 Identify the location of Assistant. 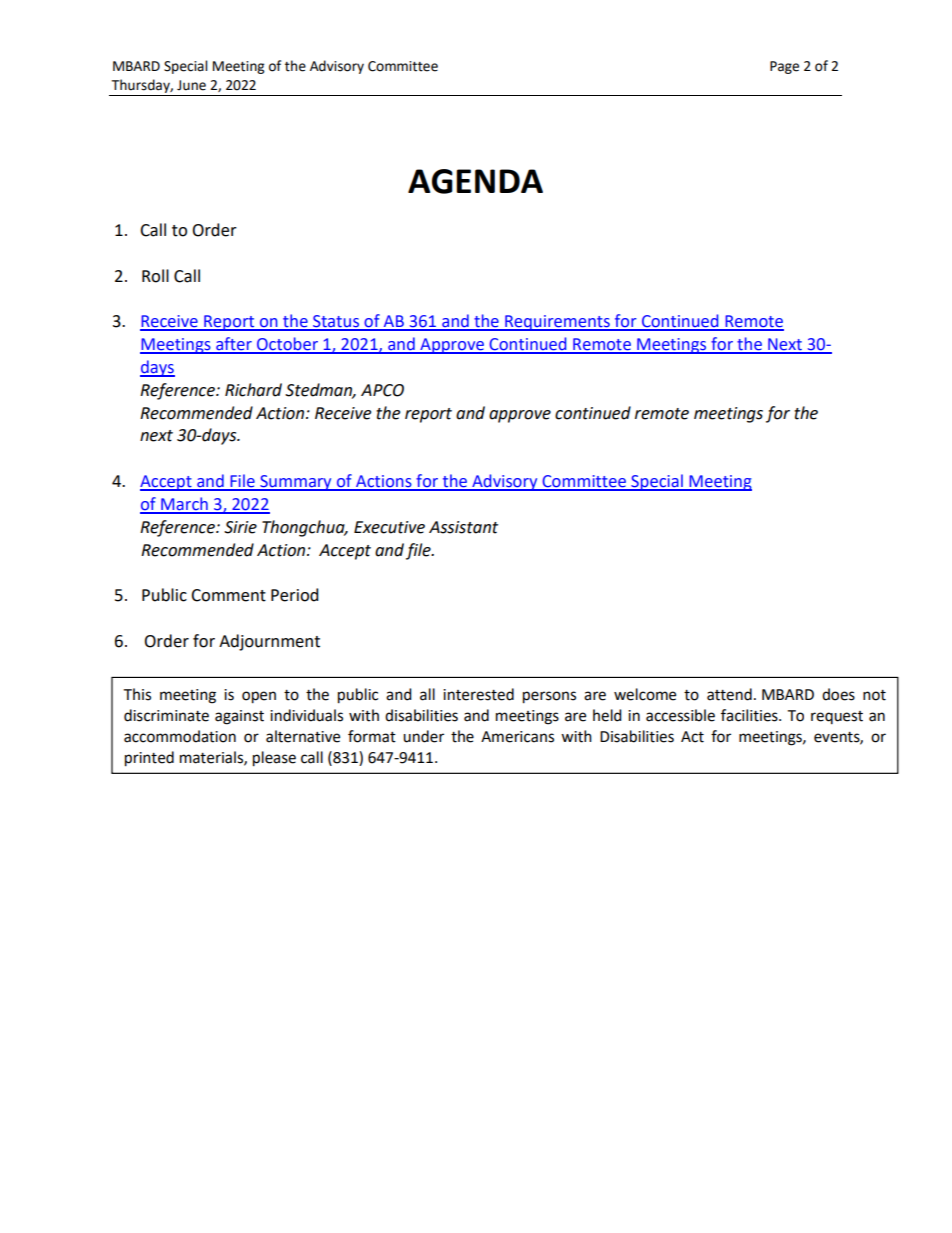
(463, 527).
